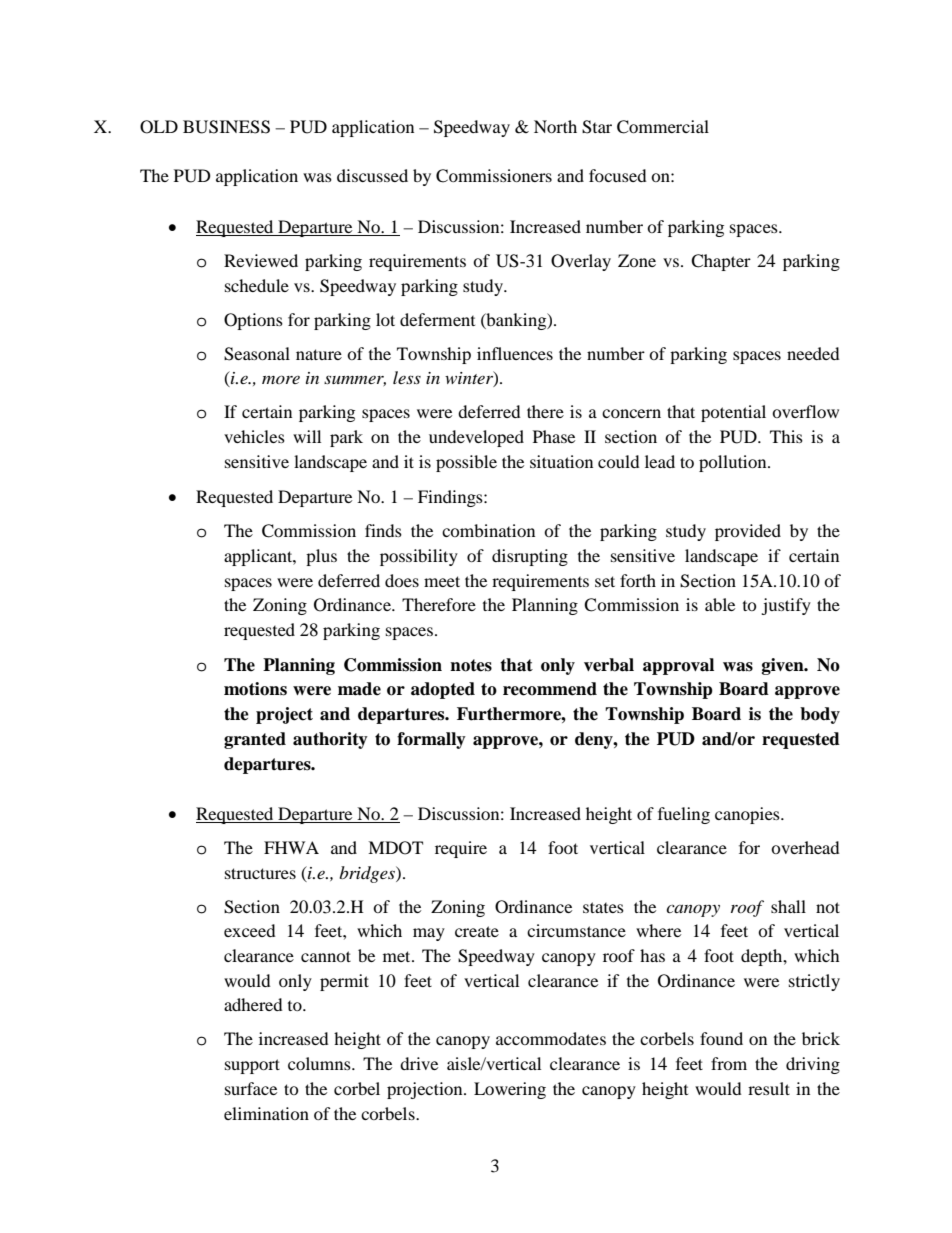  Describe the element at coordinates (443, 690) in the document. I see `adopted` at that location.
